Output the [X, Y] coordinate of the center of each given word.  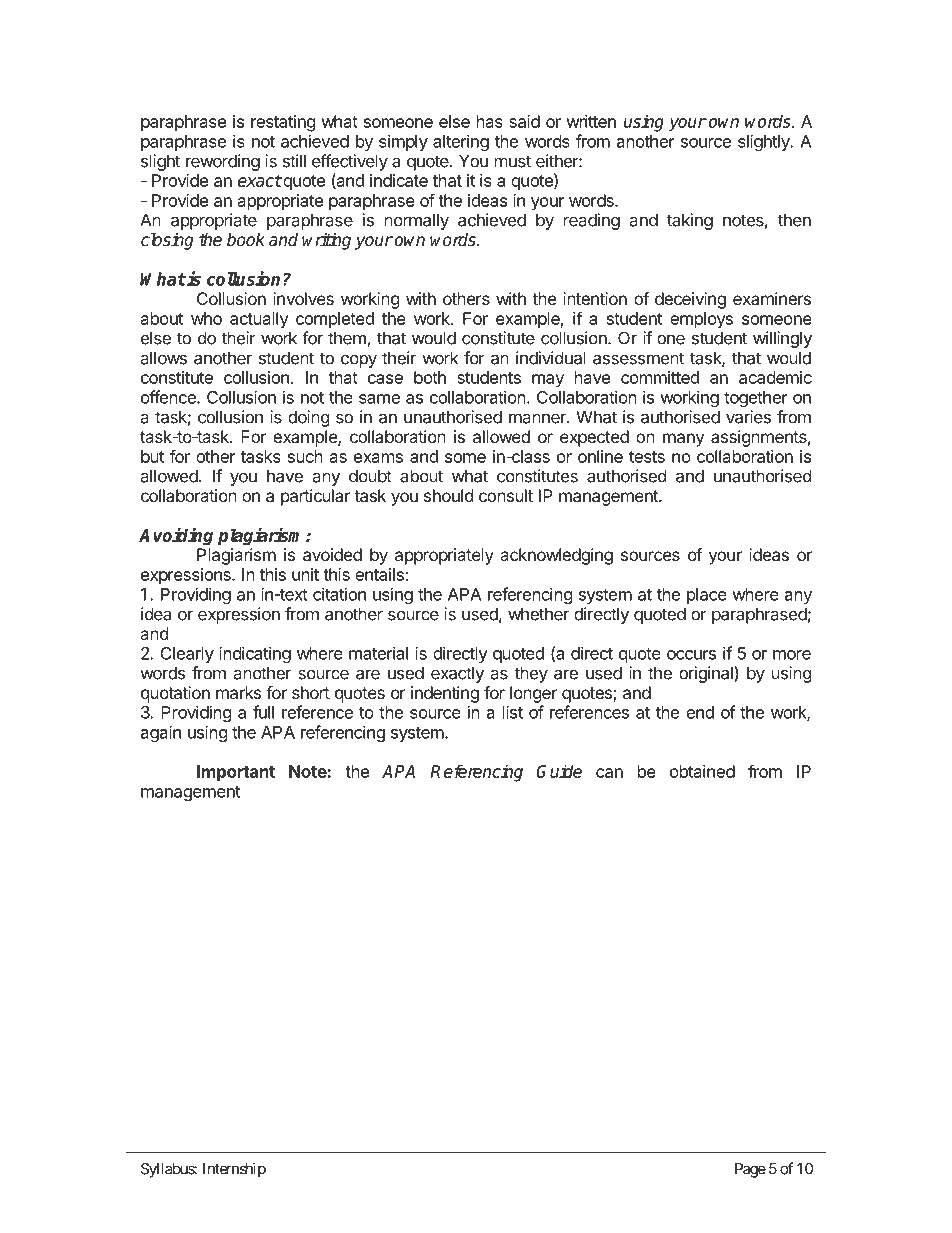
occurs [691, 655]
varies [748, 417]
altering [461, 142]
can [609, 773]
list [513, 712]
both [430, 377]
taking [690, 221]
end [700, 712]
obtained [702, 771]
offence [169, 397]
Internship [234, 1170]
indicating [255, 654]
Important [236, 773]
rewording [223, 162]
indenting [445, 694]
